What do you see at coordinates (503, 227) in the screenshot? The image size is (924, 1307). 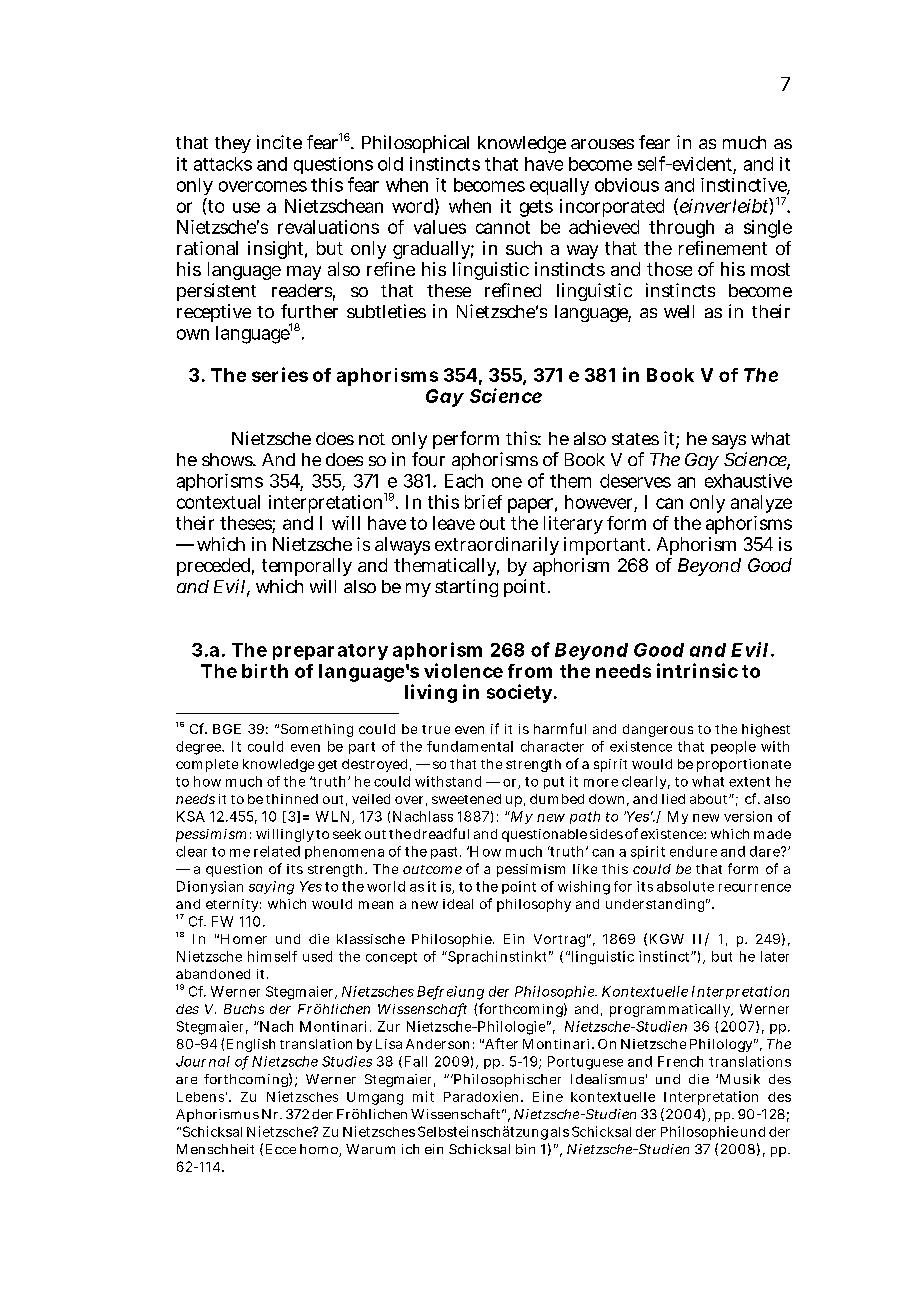 I see `cannot` at bounding box center [503, 227].
